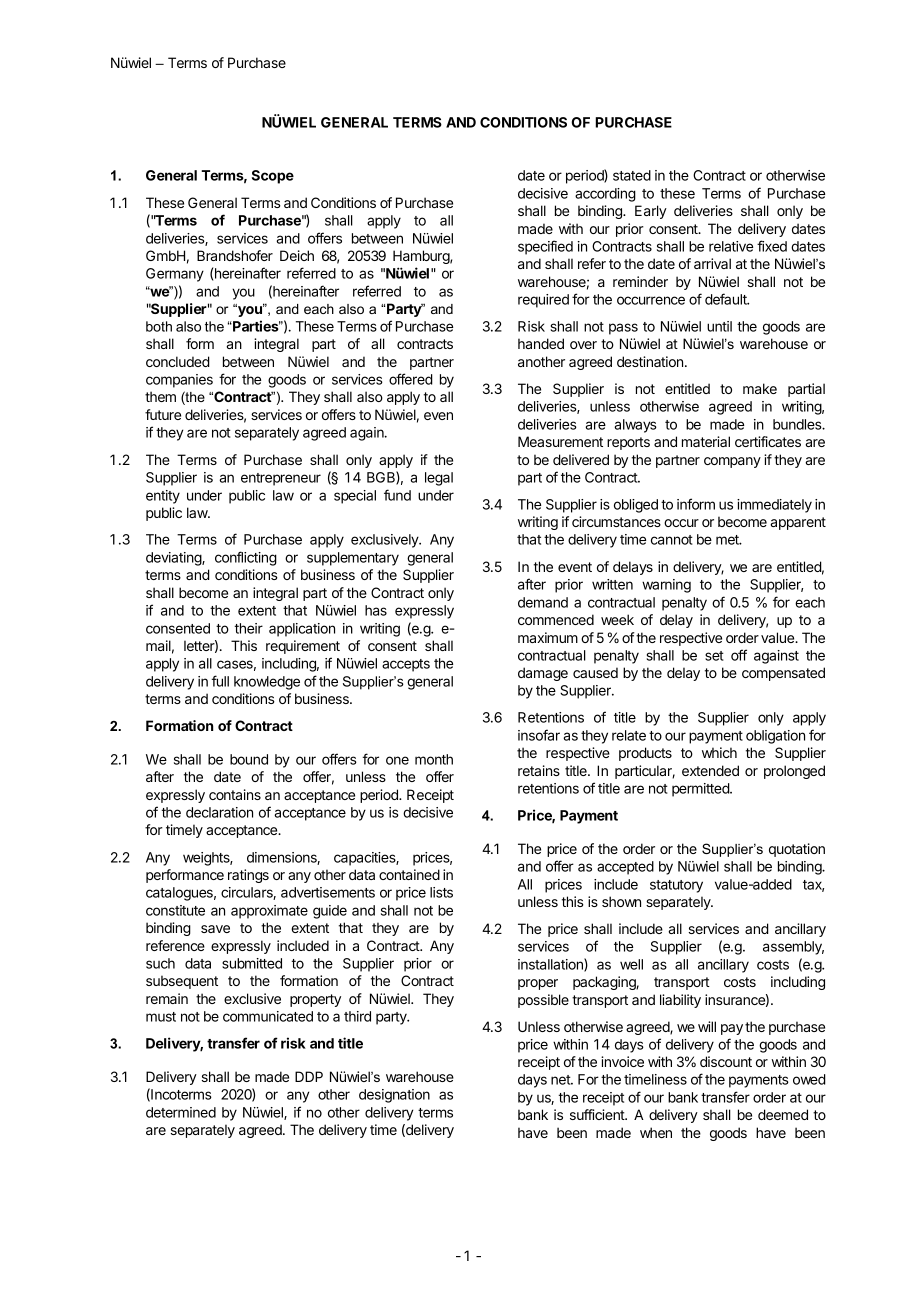 This screenshot has height=1308, width=924. I want to click on ratings, so click(248, 876).
